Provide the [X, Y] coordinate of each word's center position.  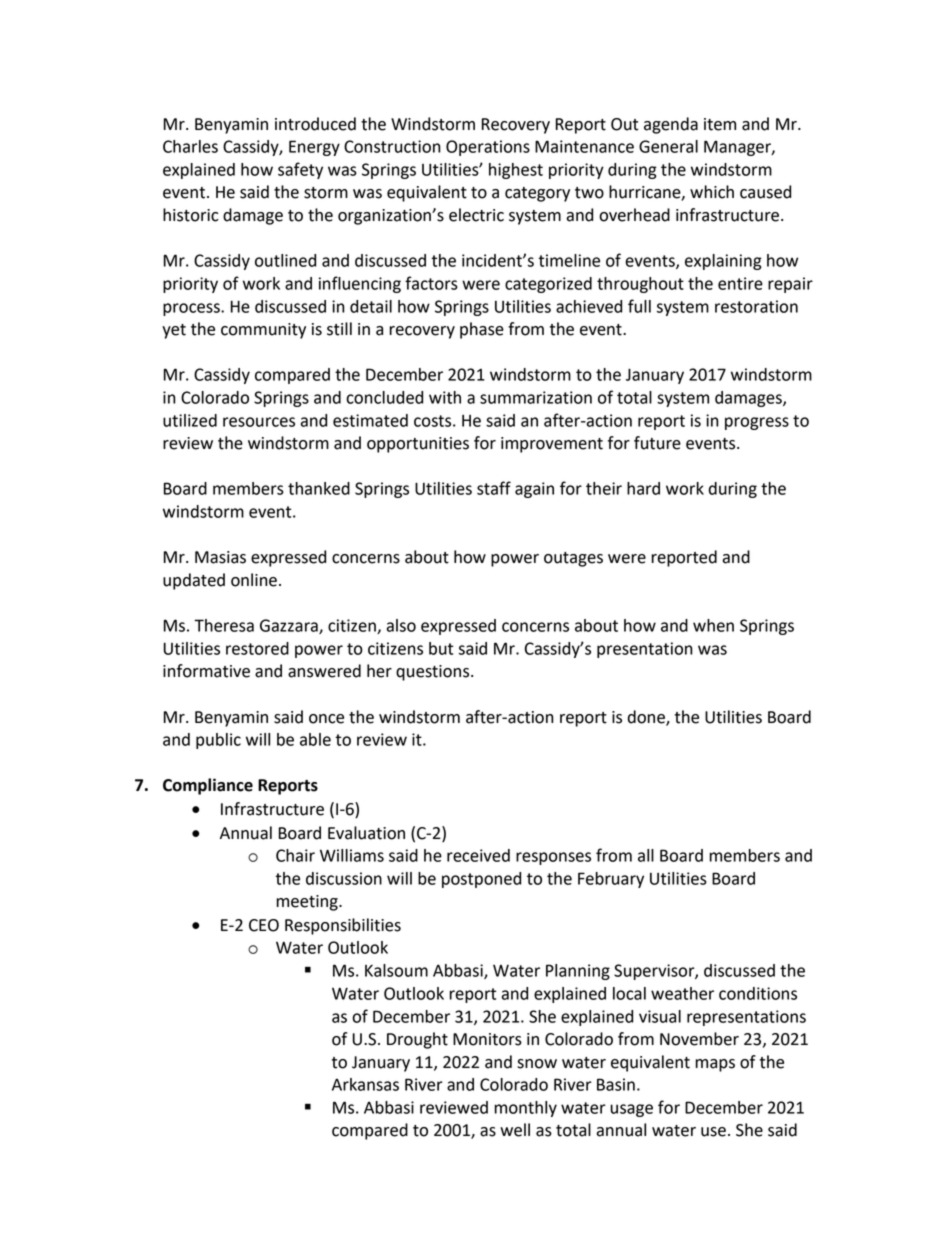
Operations [488, 148]
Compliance [208, 786]
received [478, 855]
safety [300, 170]
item [720, 124]
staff [494, 488]
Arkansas [365, 1084]
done [647, 717]
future [657, 443]
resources [259, 422]
